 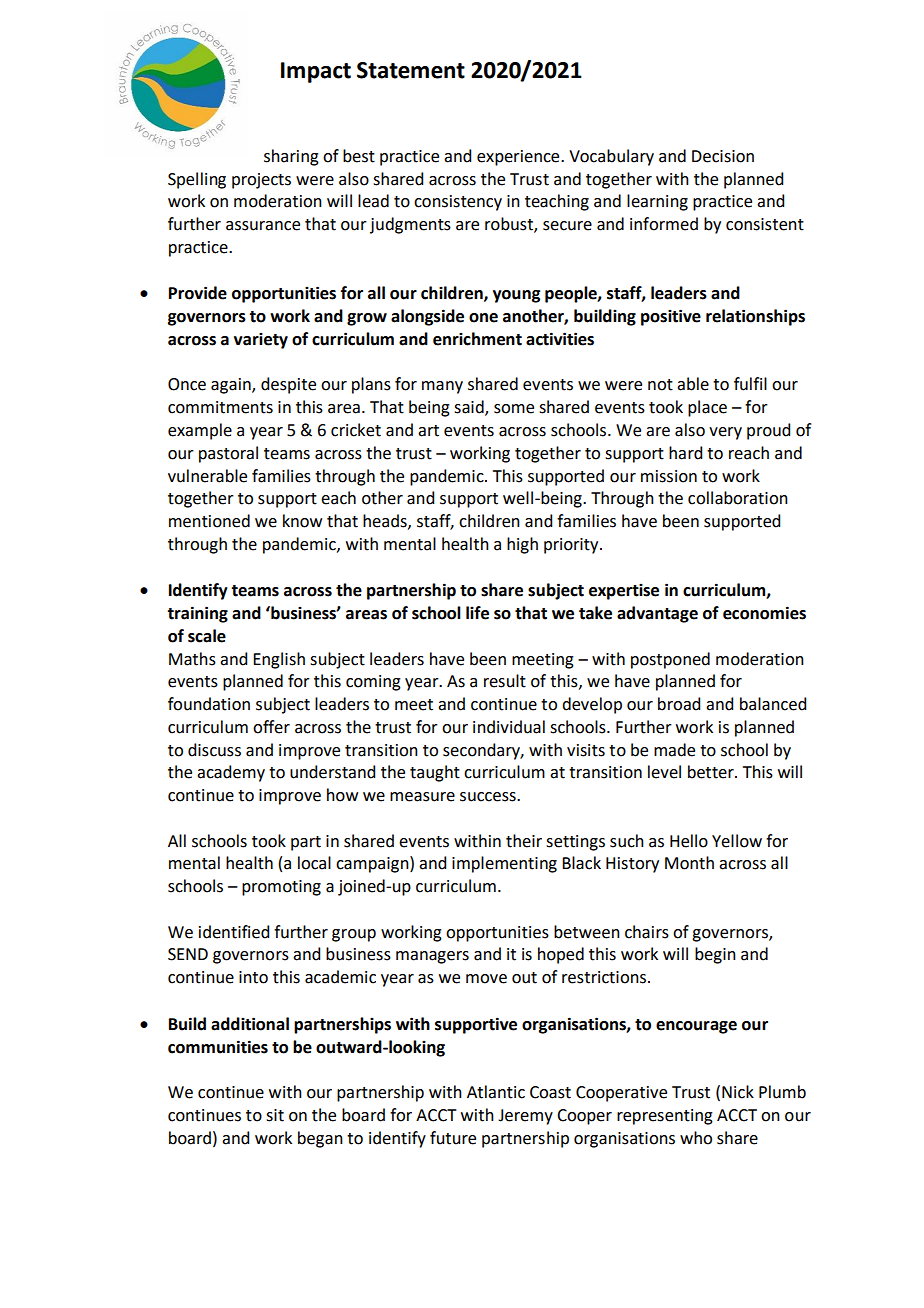 What do you see at coordinates (281, 888) in the image?
I see `promoting` at bounding box center [281, 888].
